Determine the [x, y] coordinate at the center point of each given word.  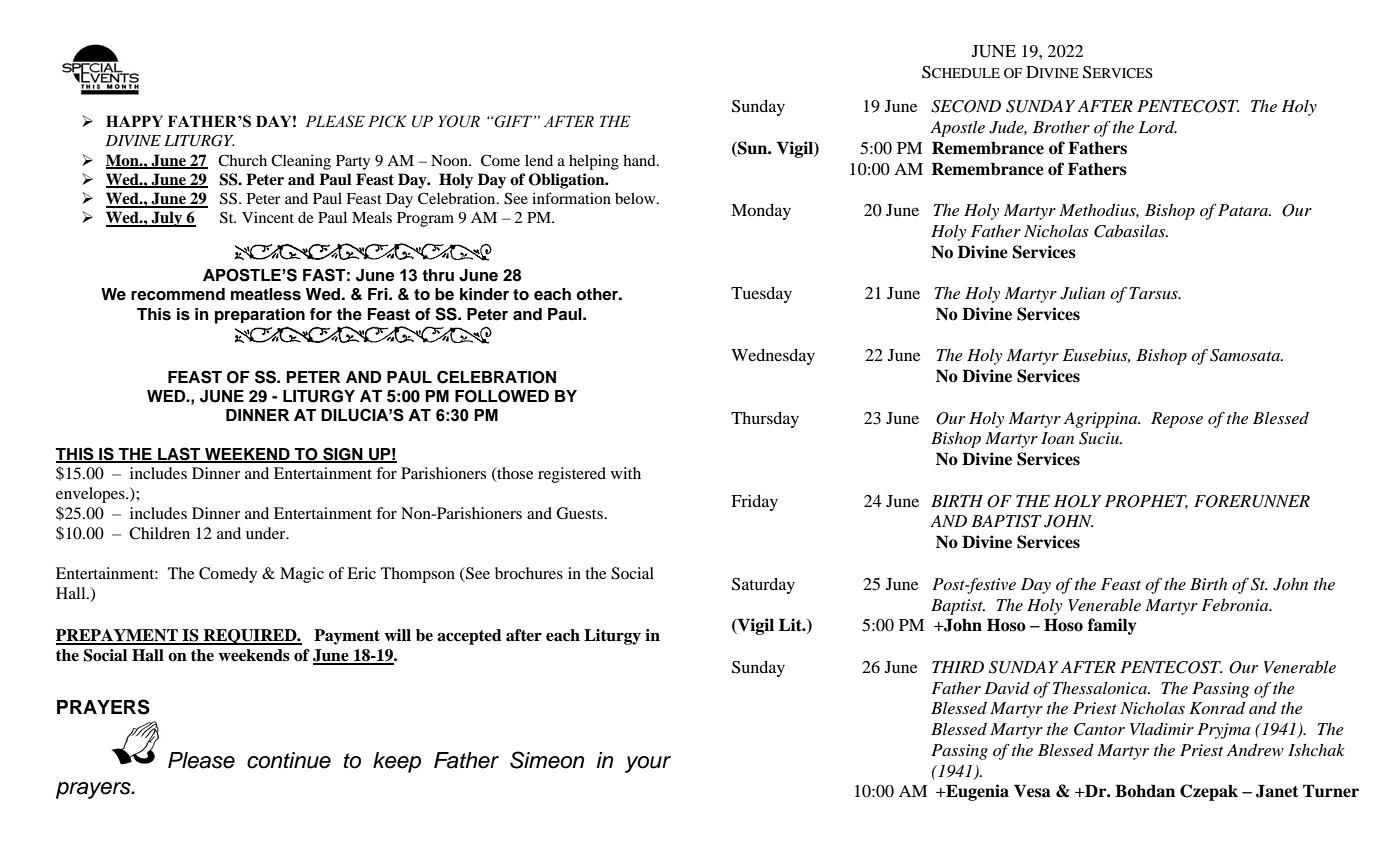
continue [289, 760]
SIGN [343, 454]
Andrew [1255, 749]
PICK [387, 121]
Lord [1157, 127]
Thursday [765, 420]
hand [640, 160]
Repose [1177, 420]
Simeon [547, 760]
